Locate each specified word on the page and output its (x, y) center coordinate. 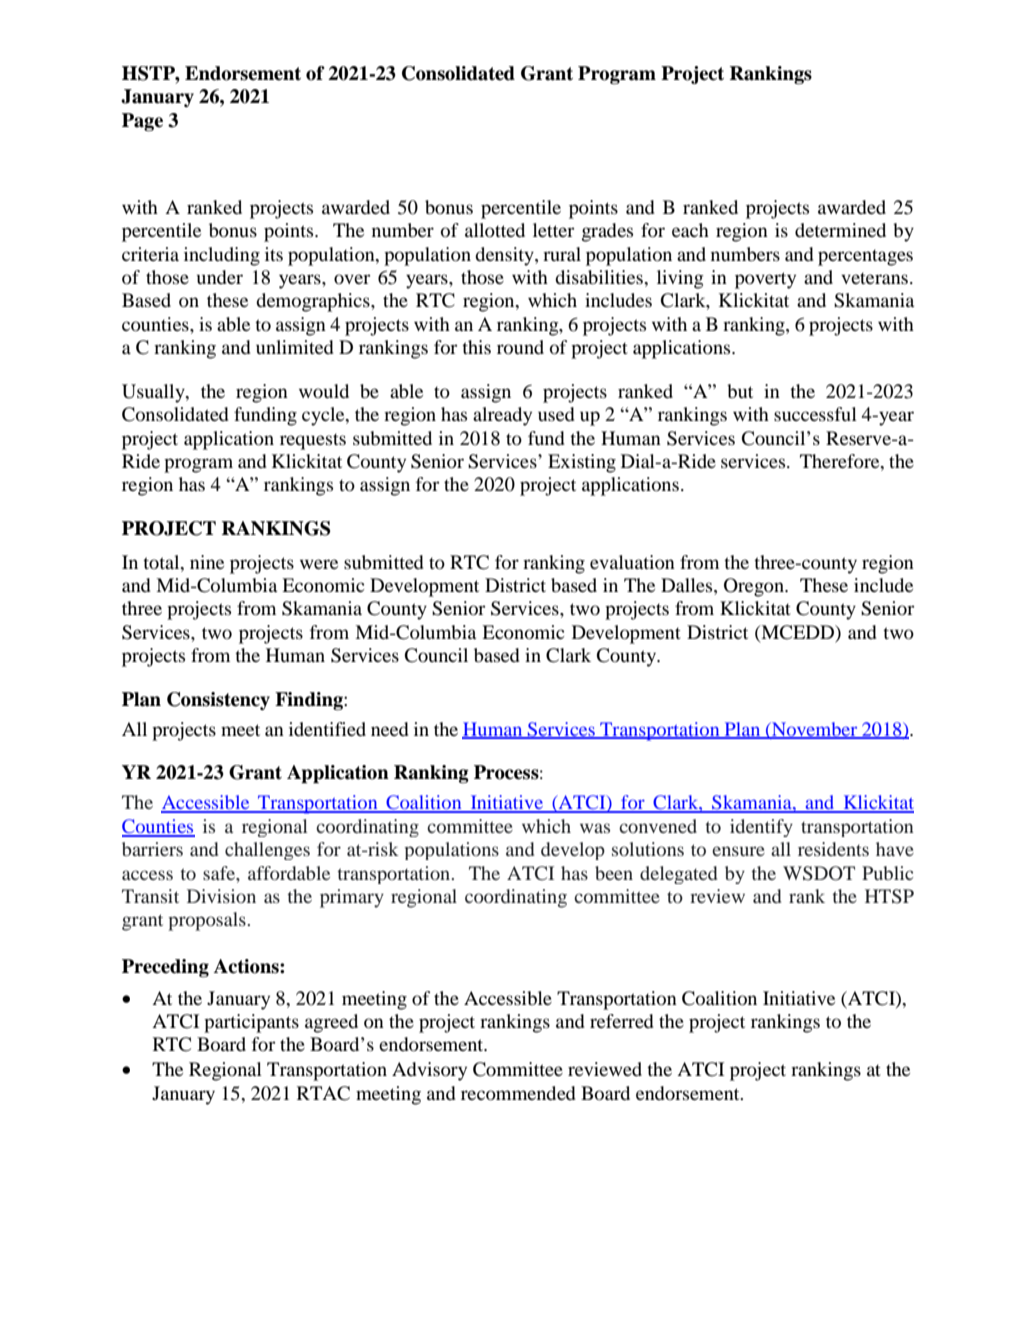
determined (840, 230)
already (502, 416)
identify (761, 828)
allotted (495, 230)
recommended (518, 1093)
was (595, 828)
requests (313, 441)
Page (142, 122)
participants (251, 1023)
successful (815, 414)
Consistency (218, 701)
